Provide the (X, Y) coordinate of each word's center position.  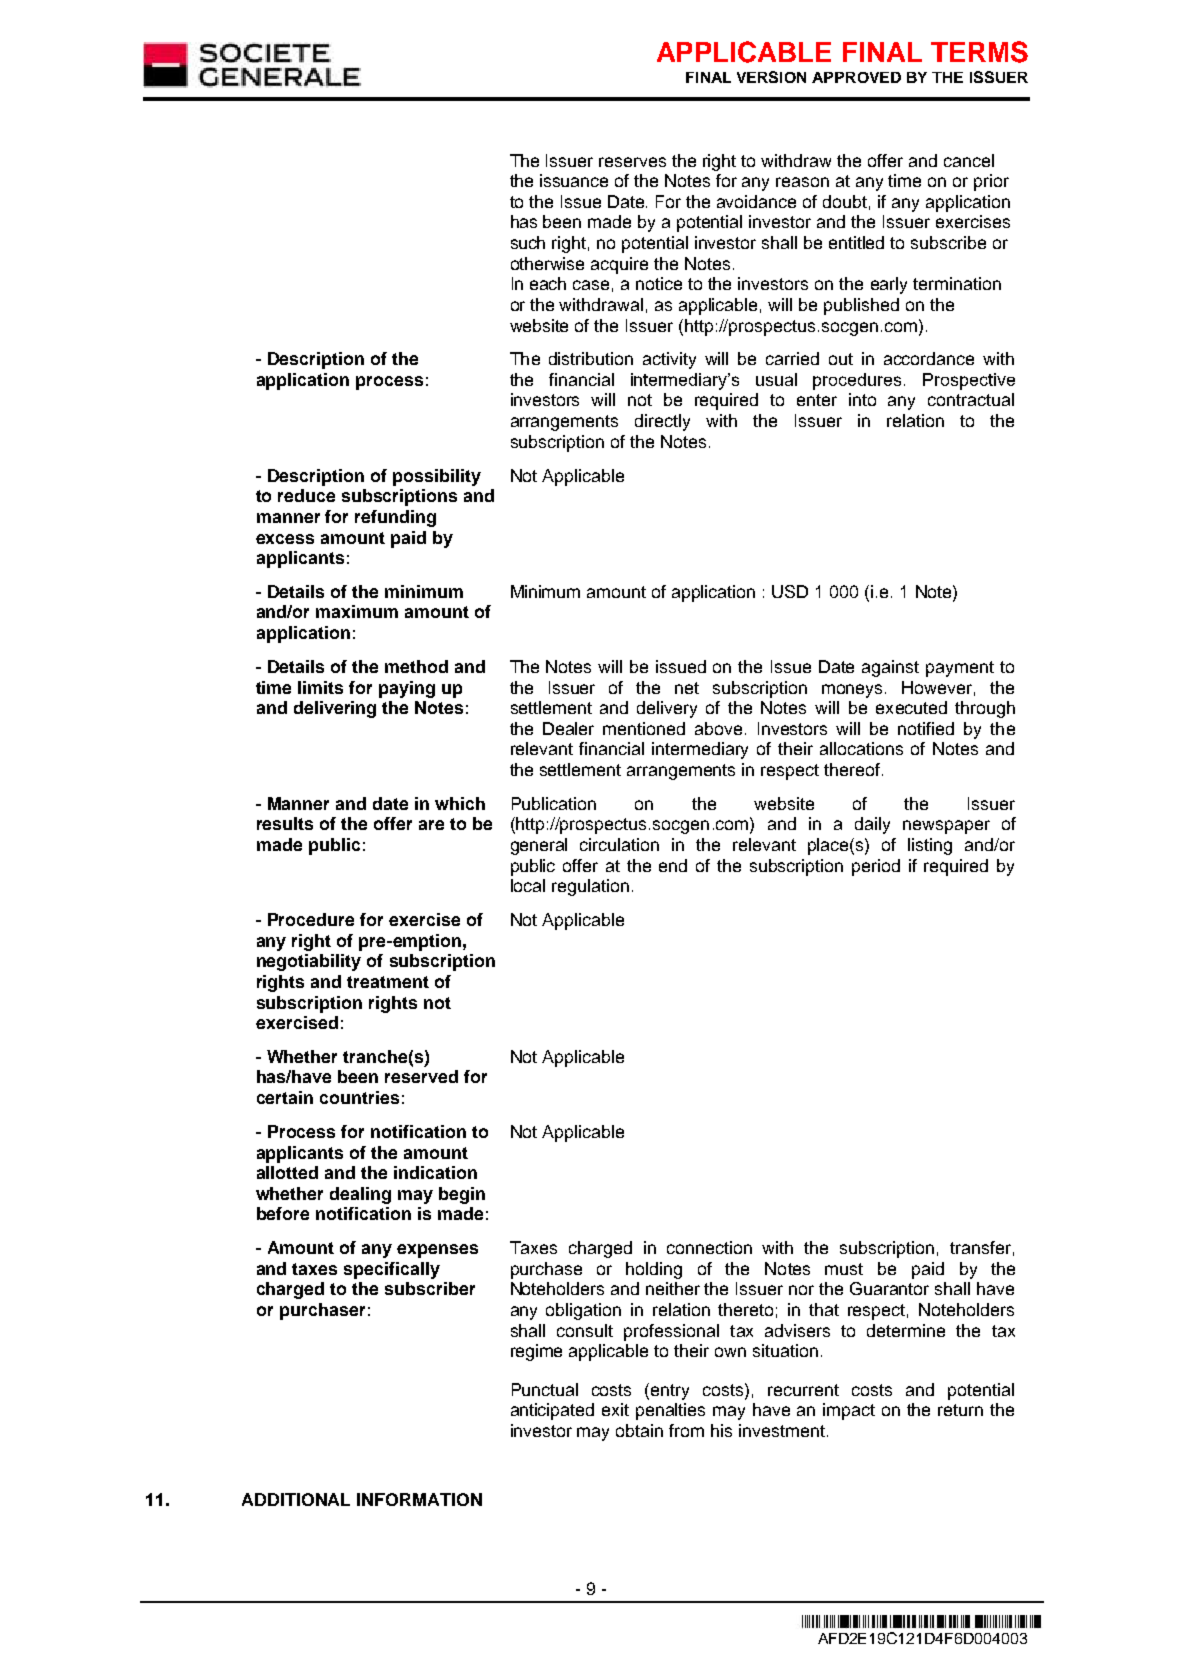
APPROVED (856, 77)
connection (709, 1247)
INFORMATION (419, 1499)
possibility (437, 477)
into (862, 399)
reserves (632, 162)
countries (359, 1097)
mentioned (644, 728)
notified (926, 728)
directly (662, 422)
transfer (980, 1247)
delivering (335, 709)
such (528, 242)
